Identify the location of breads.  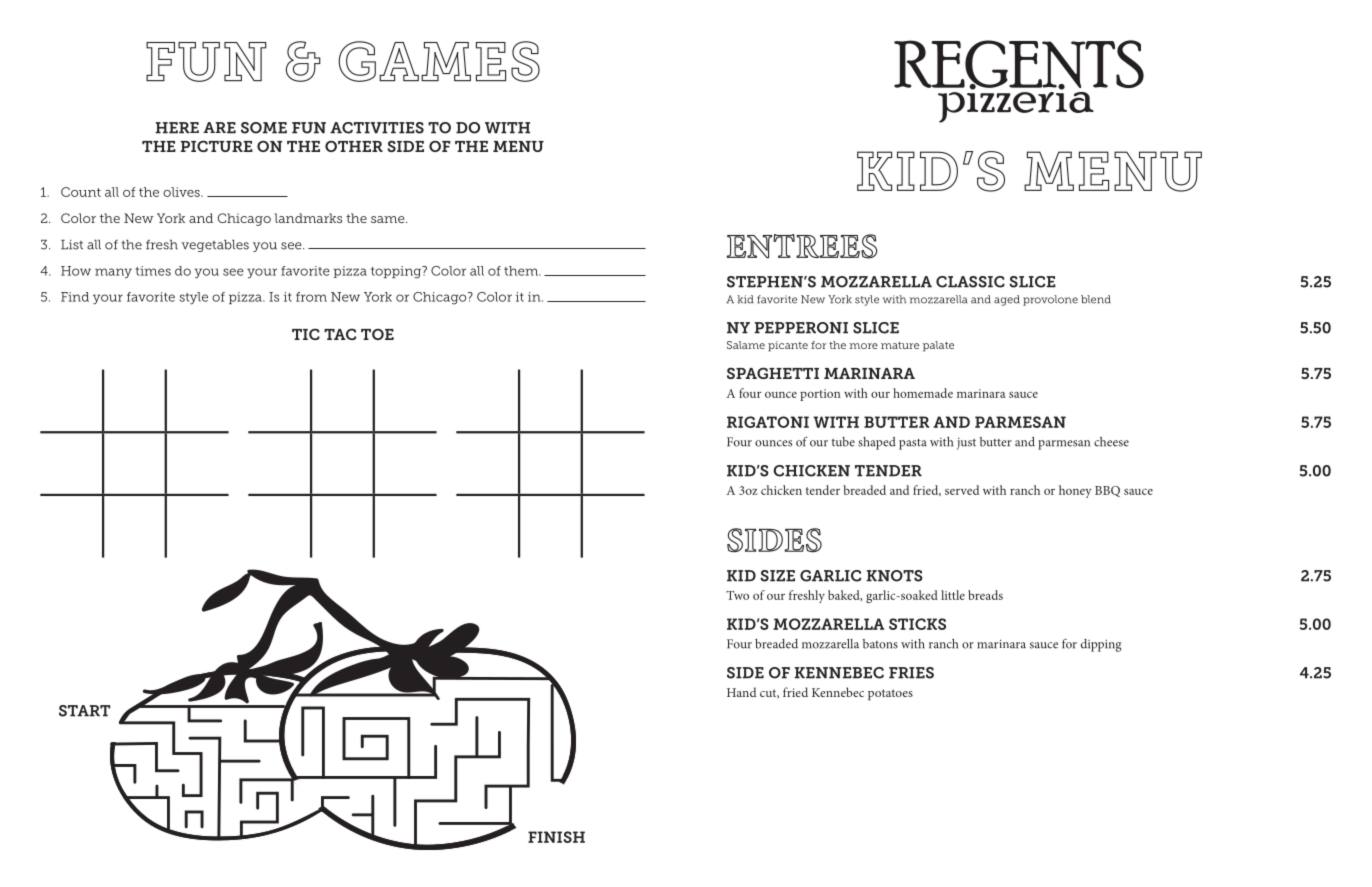
(985, 595).
